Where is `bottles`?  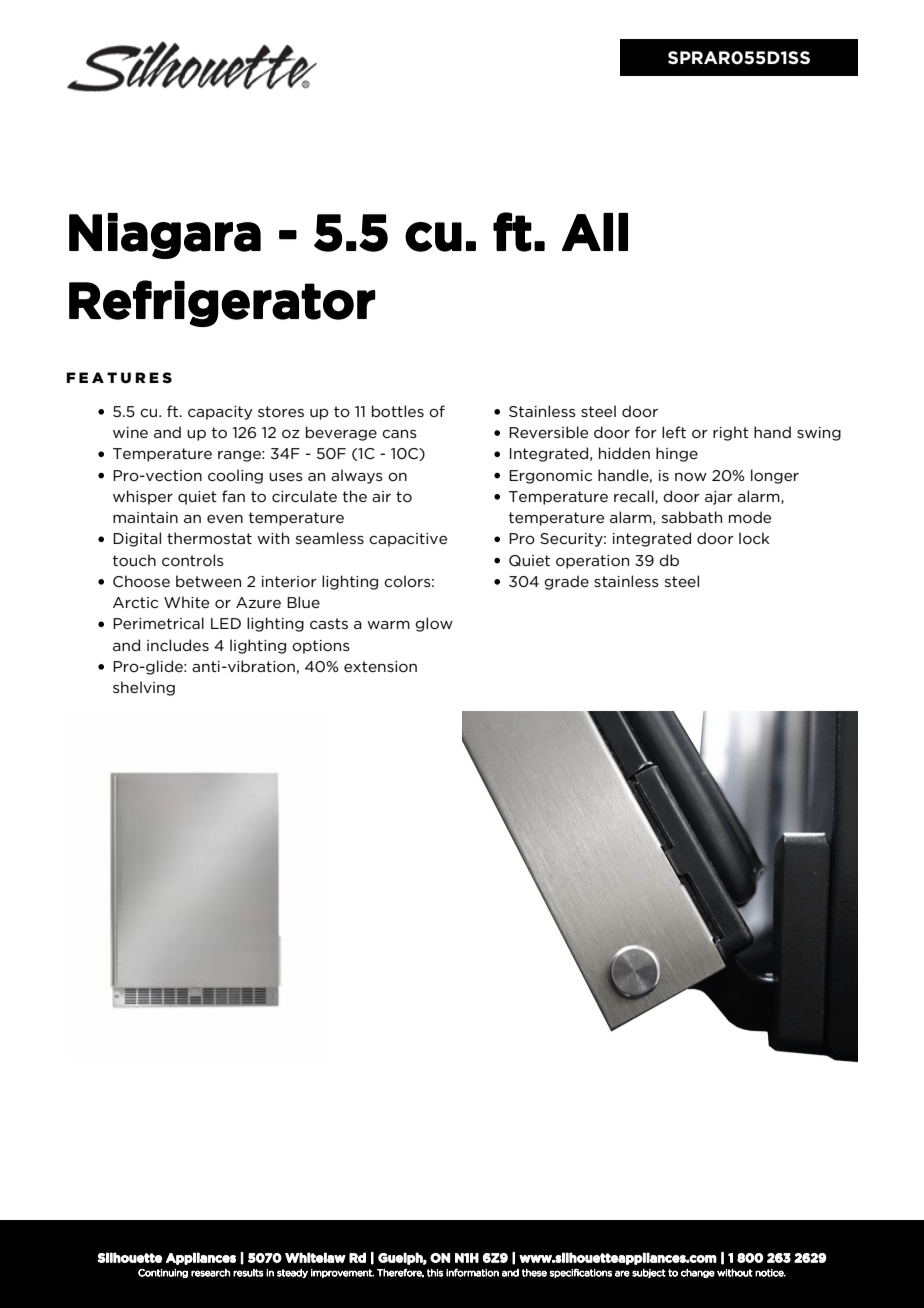
bottles is located at coordinates (398, 411).
